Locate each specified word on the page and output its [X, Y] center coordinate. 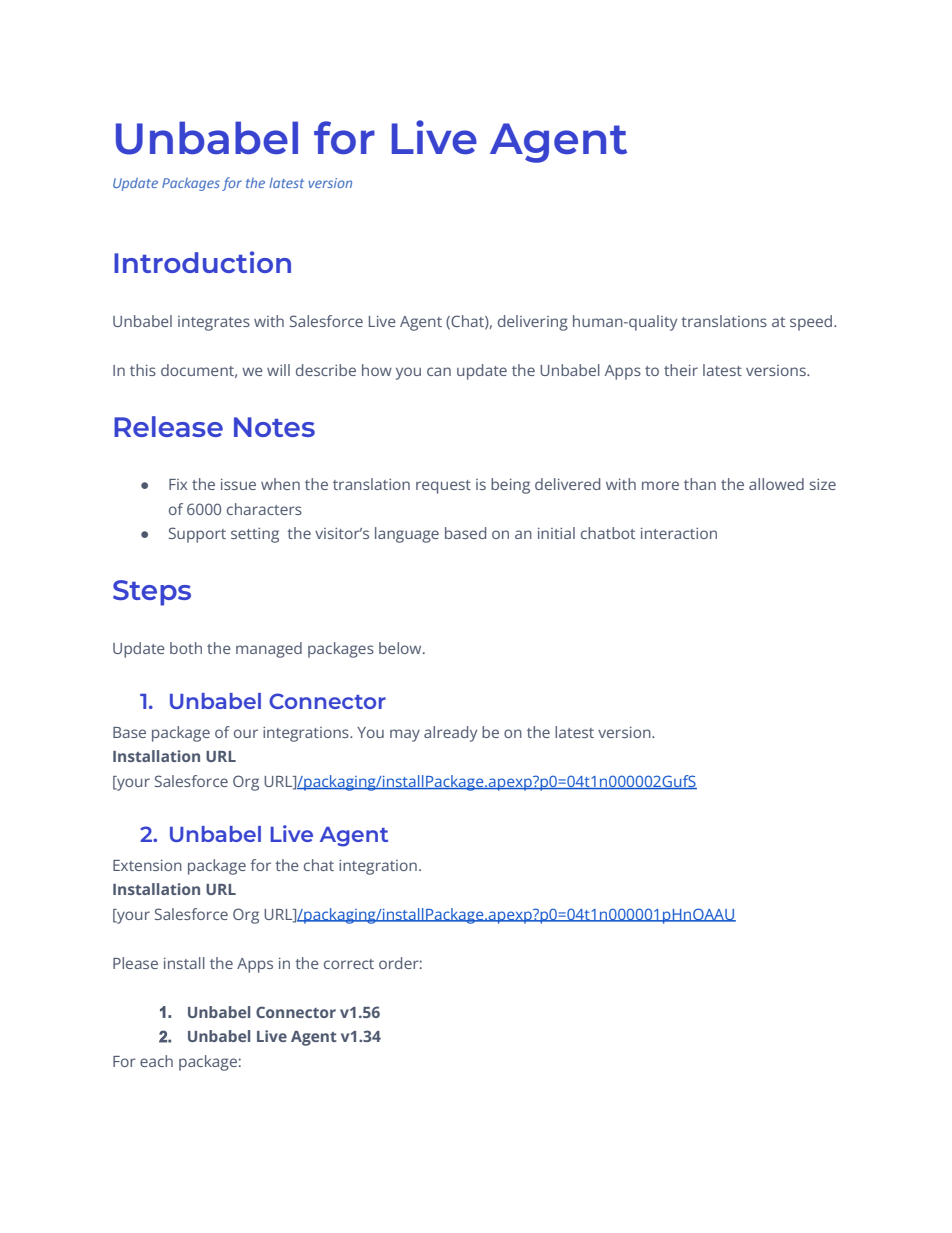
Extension [147, 865]
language [407, 535]
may [405, 735]
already [450, 734]
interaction [679, 533]
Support [197, 535]
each [156, 1061]
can [439, 371]
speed [812, 323]
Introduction [202, 262]
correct [349, 964]
